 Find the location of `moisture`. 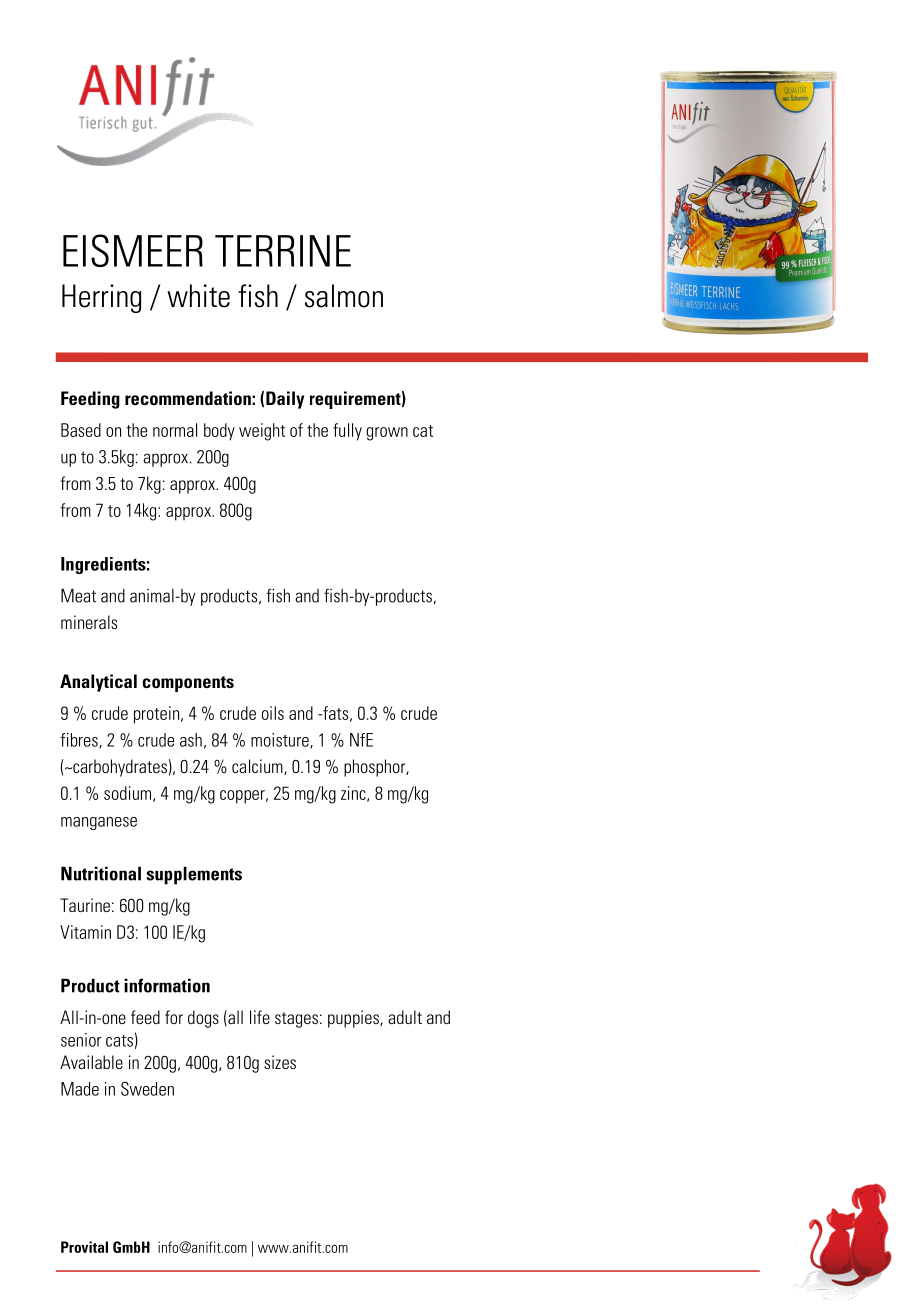

moisture is located at coordinates (281, 741).
